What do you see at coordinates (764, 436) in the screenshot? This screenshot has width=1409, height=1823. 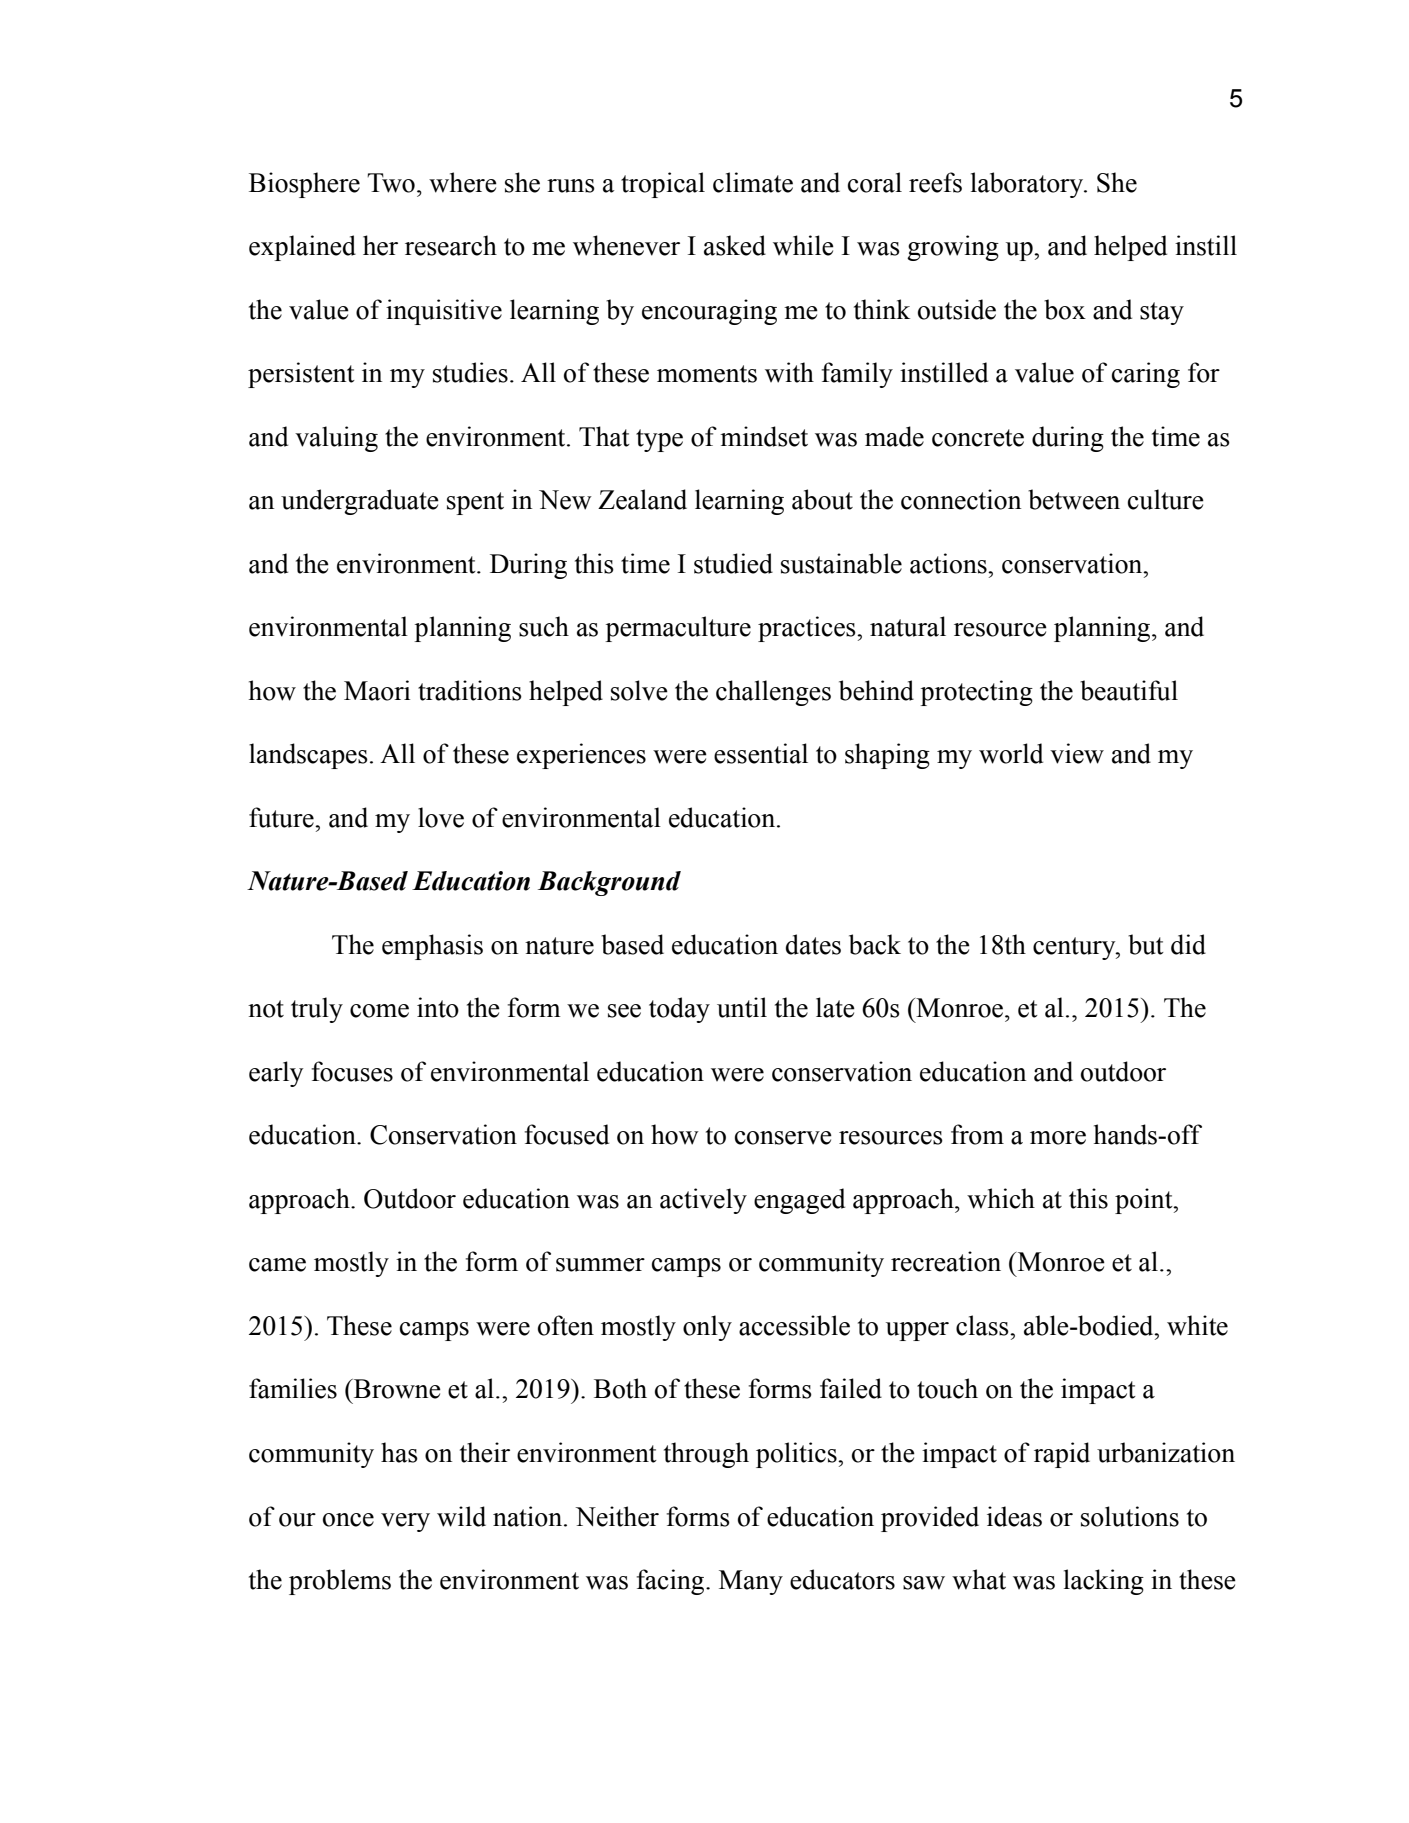 I see `mindset` at bounding box center [764, 436].
